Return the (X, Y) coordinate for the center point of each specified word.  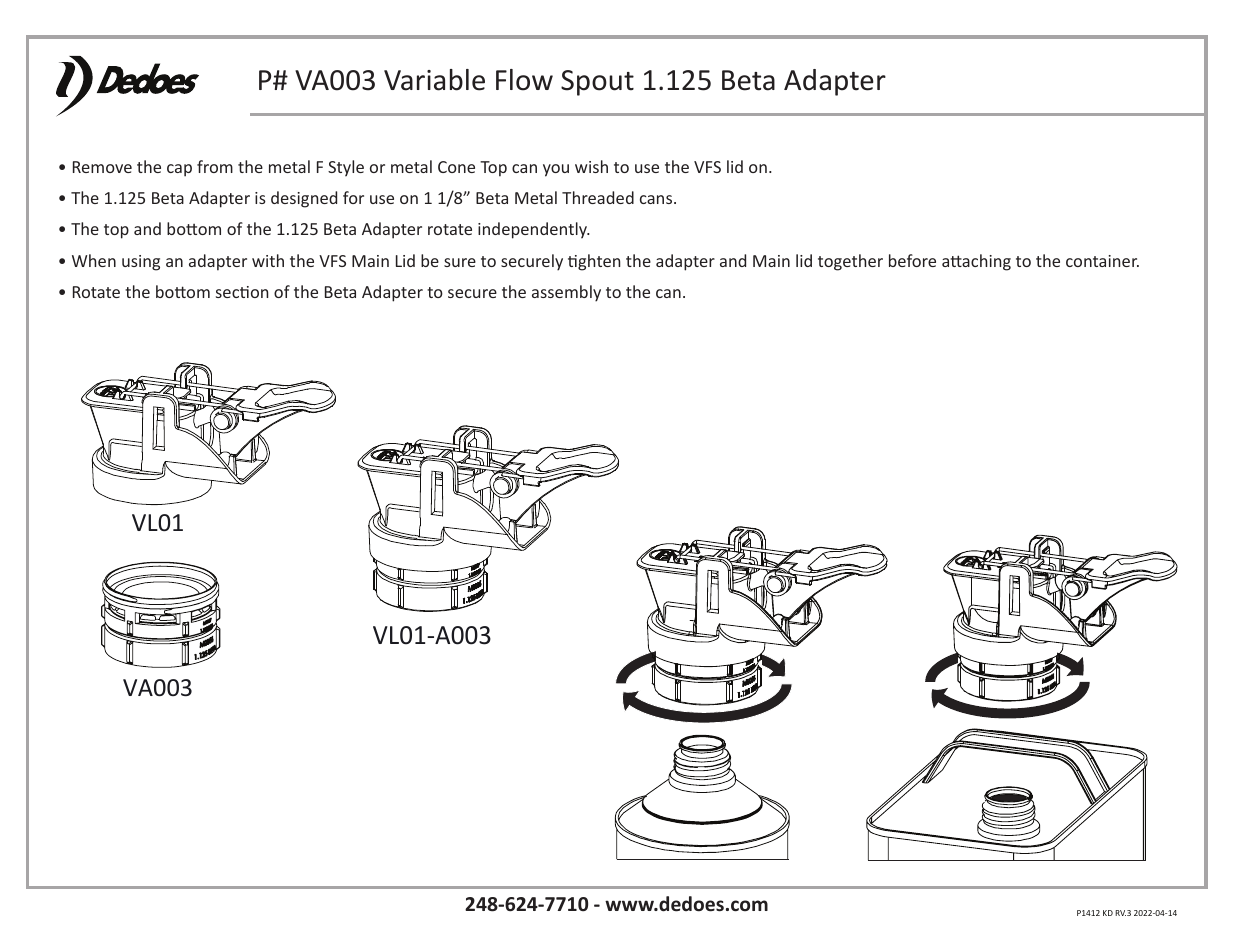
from (215, 166)
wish (591, 166)
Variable (434, 80)
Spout (597, 83)
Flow (524, 80)
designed (304, 199)
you (556, 170)
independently (533, 230)
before (912, 260)
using (141, 263)
